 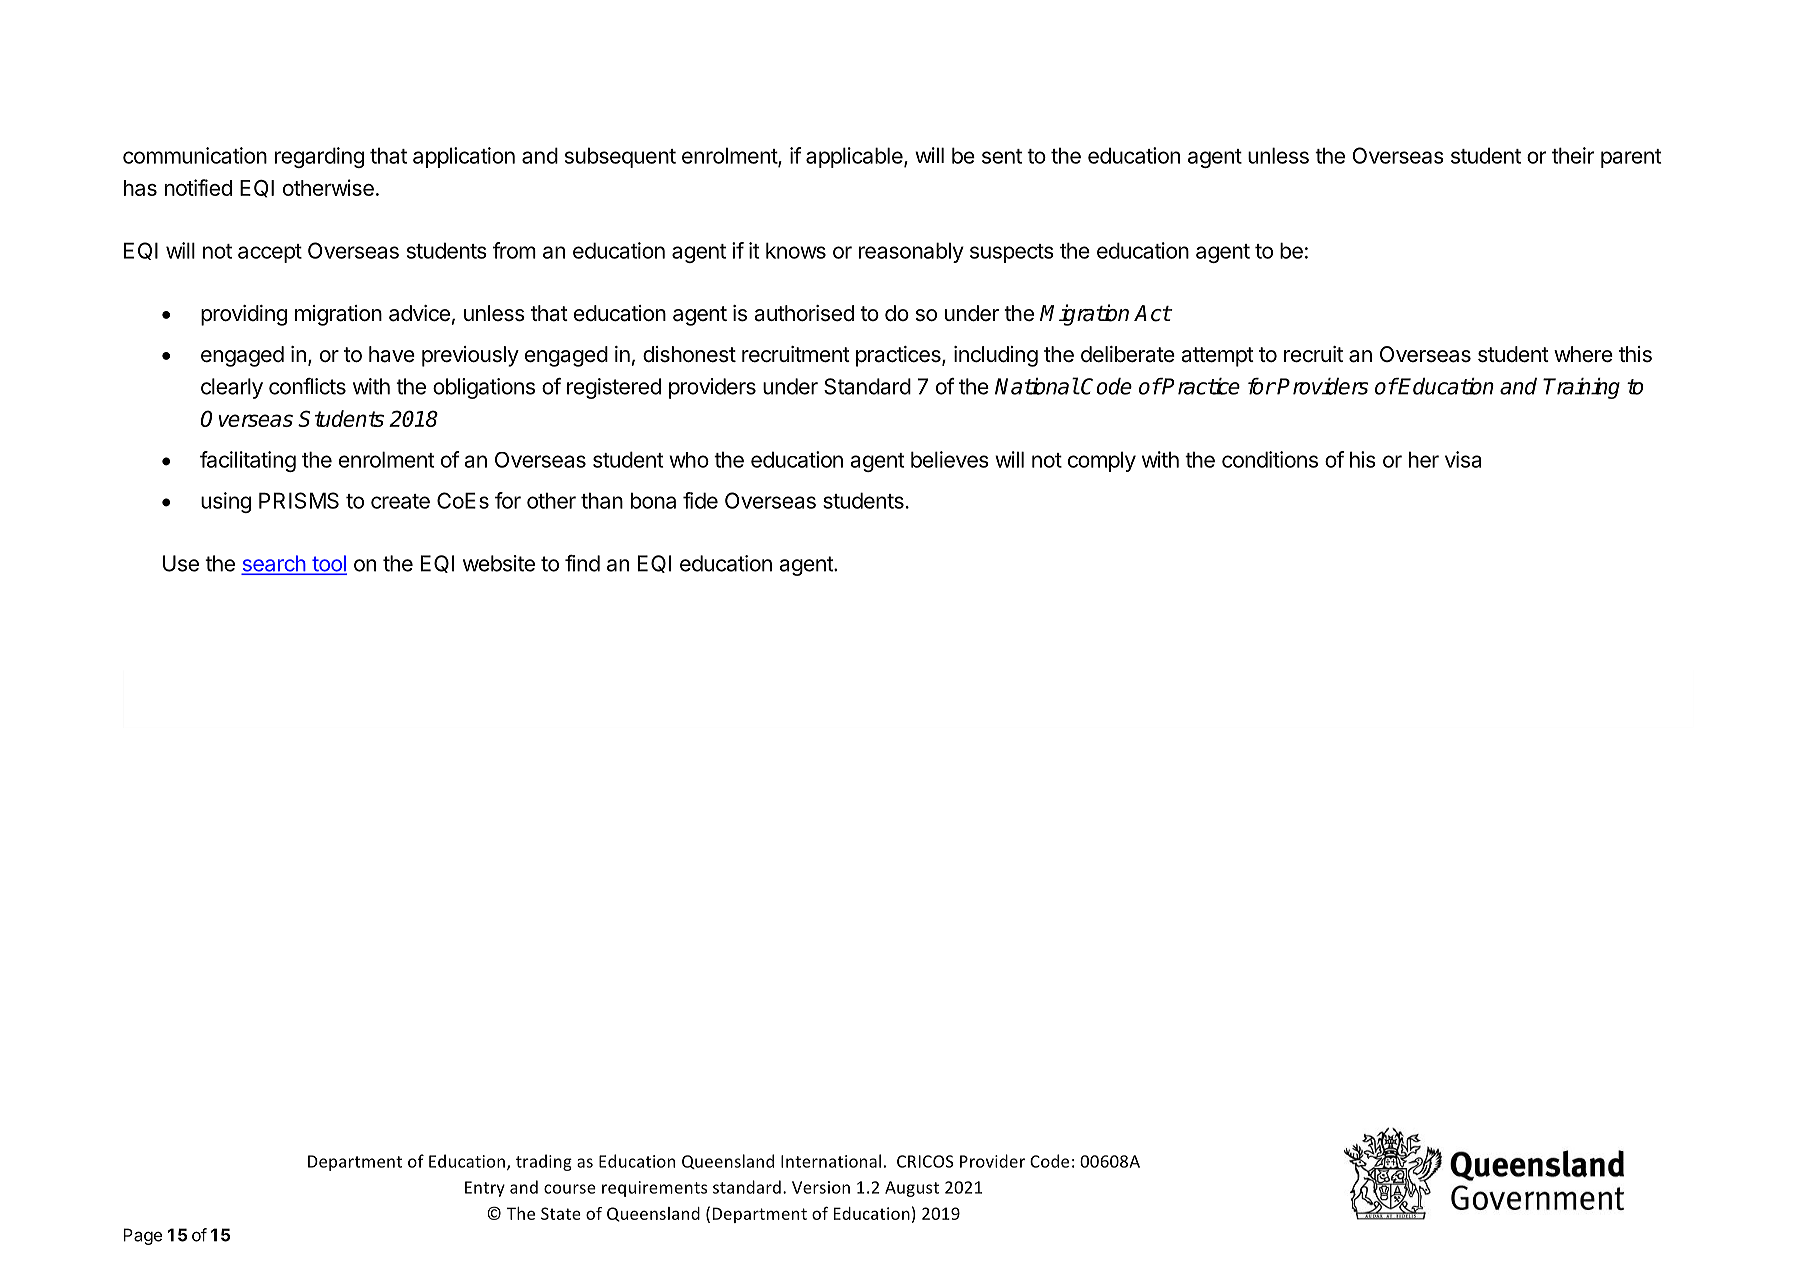 I want to click on find, so click(x=582, y=563).
